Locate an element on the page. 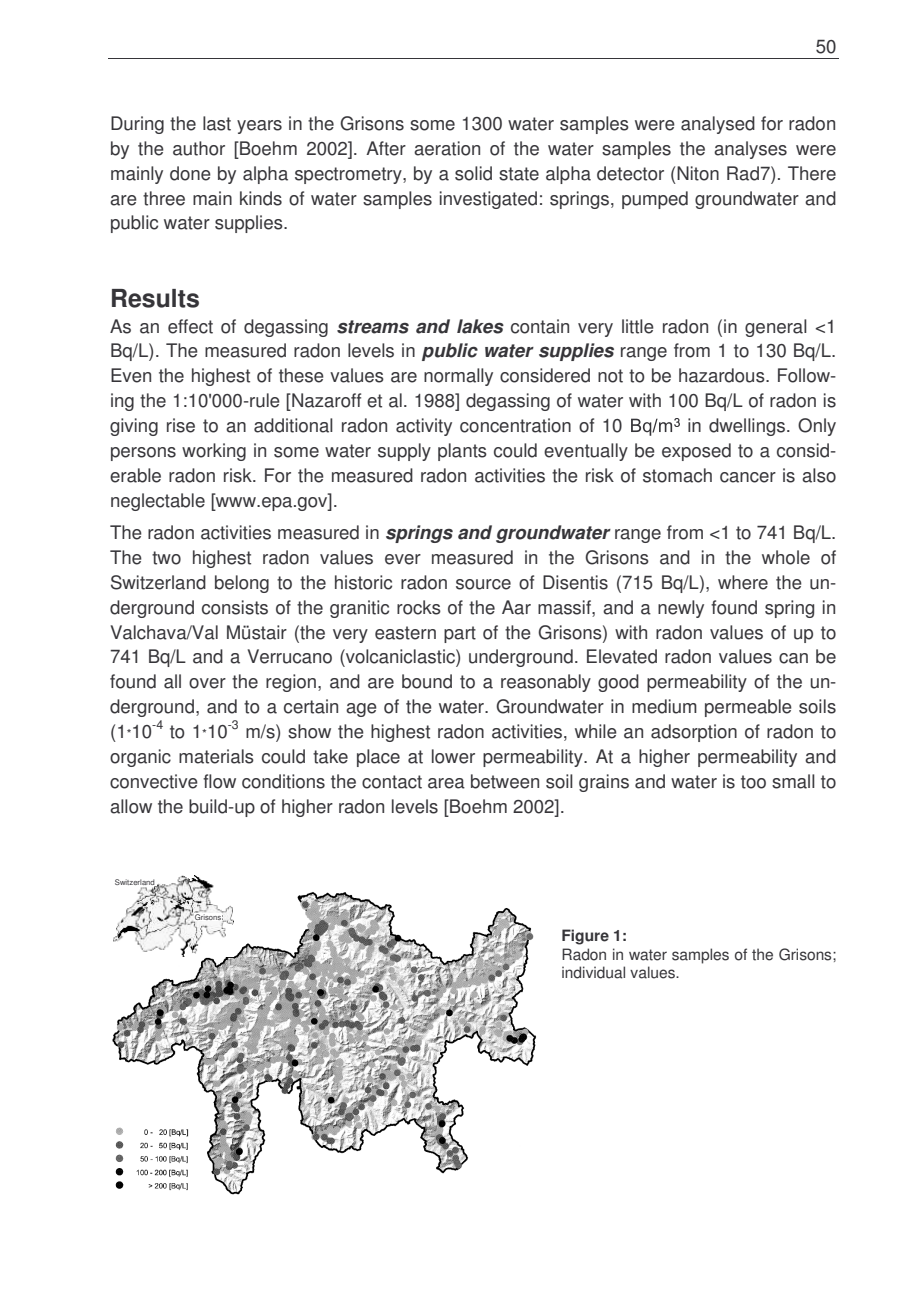 This document has width=924, height=1308. allow is located at coordinates (131, 806).
